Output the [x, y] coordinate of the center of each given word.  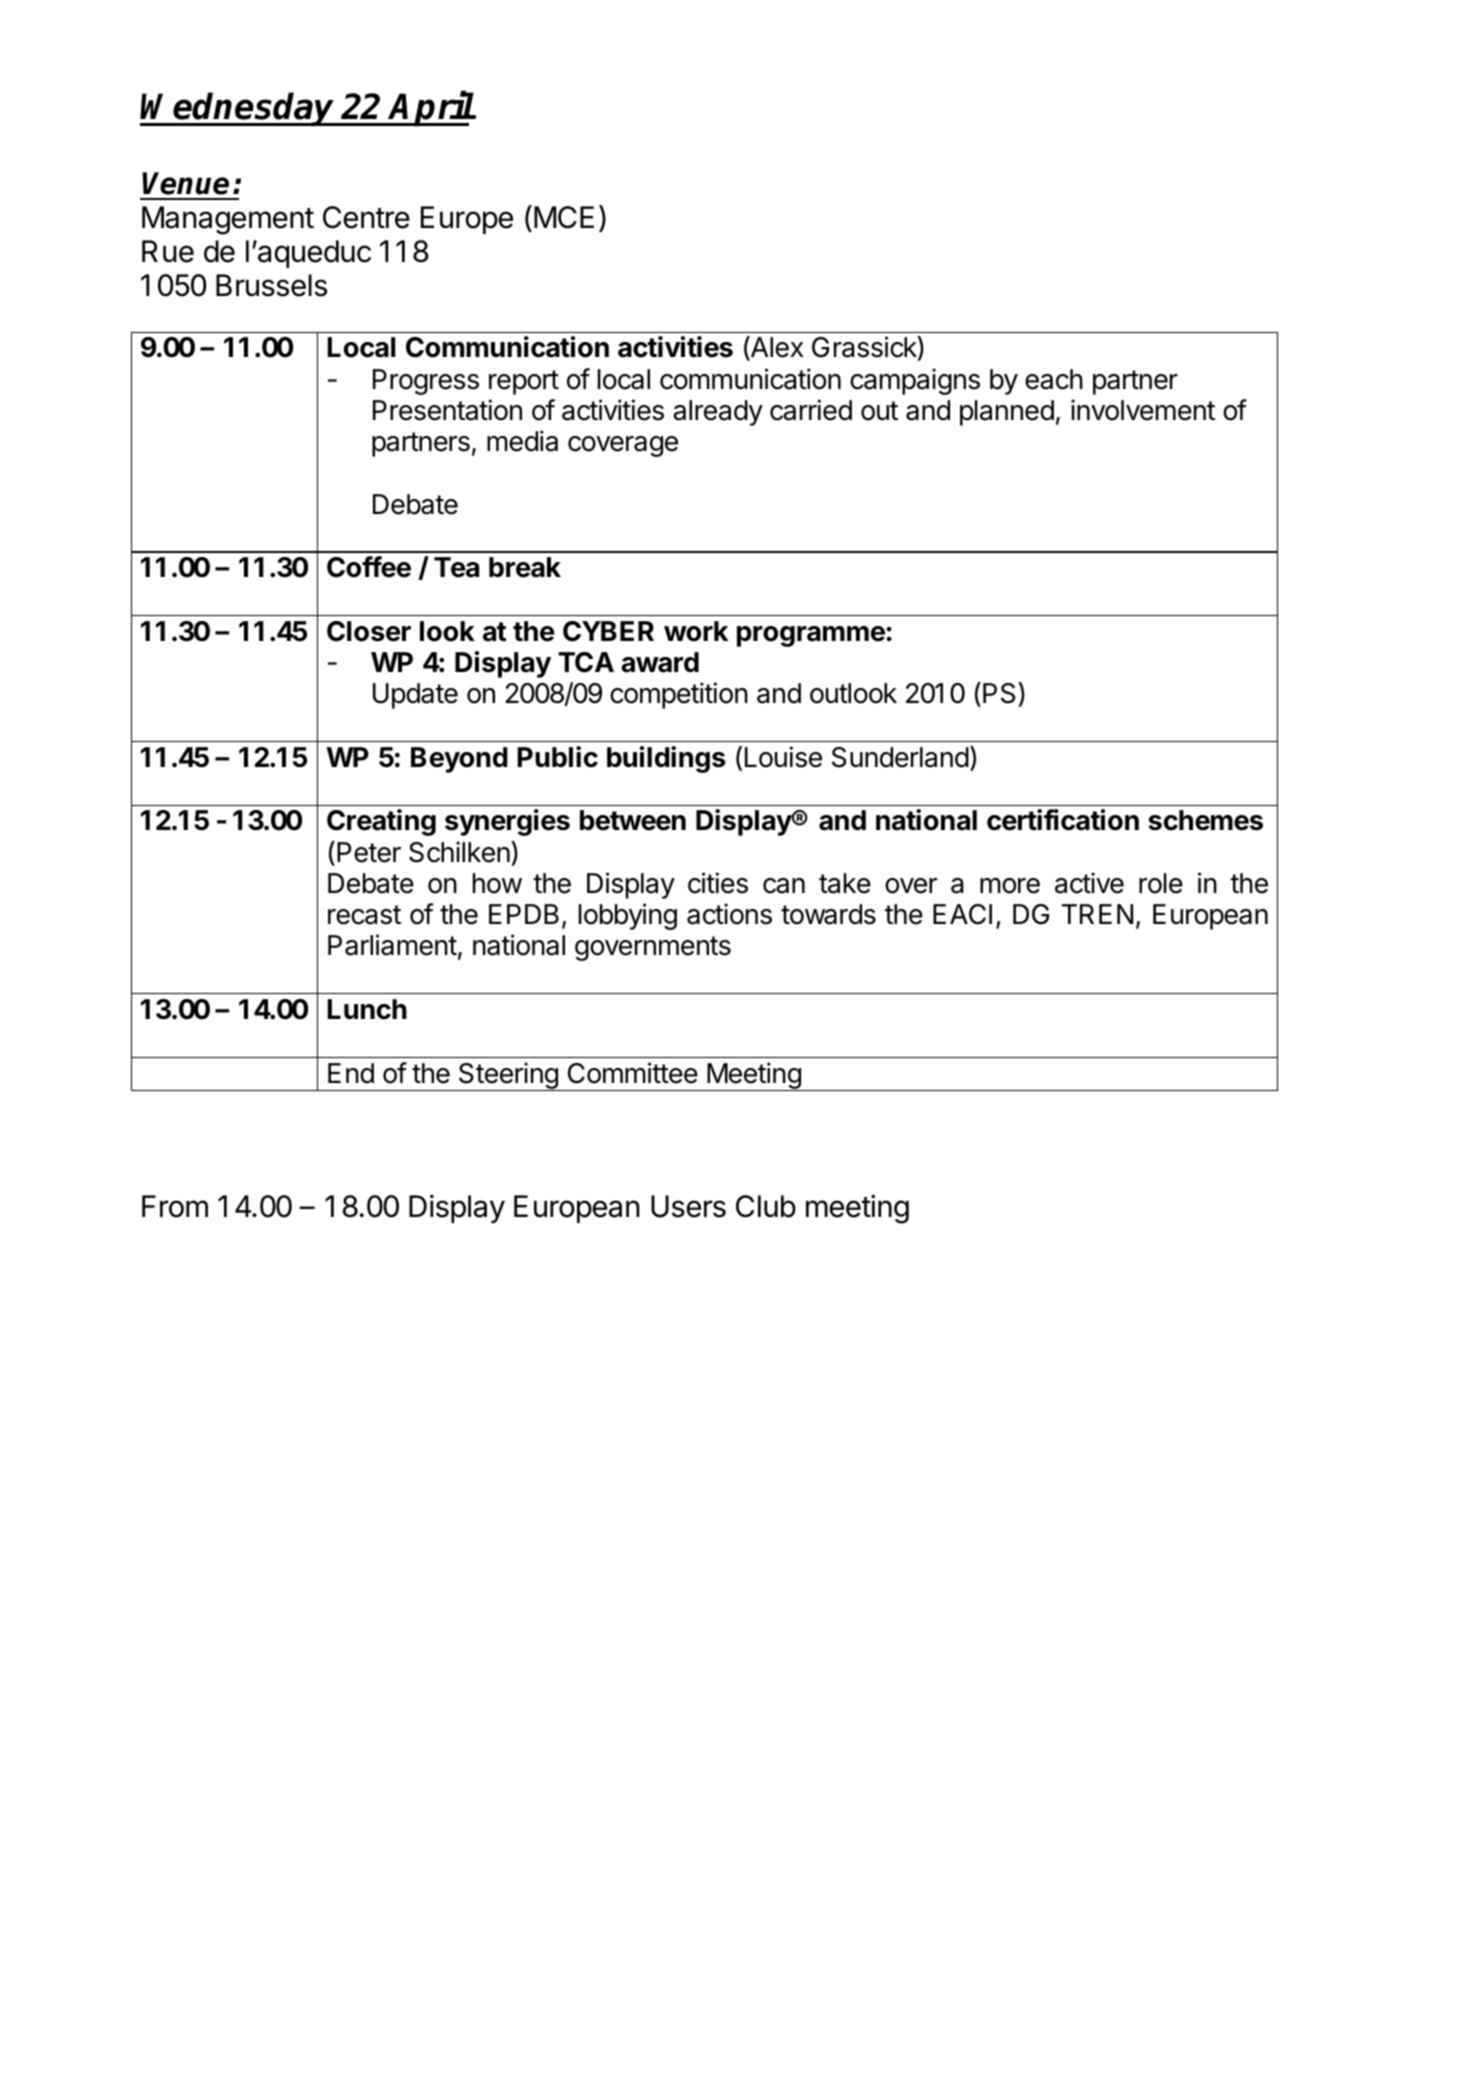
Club [766, 1206]
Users [688, 1206]
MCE [564, 217]
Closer [369, 631]
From [175, 1206]
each [1054, 379]
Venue [185, 183]
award [660, 662]
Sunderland [900, 757]
